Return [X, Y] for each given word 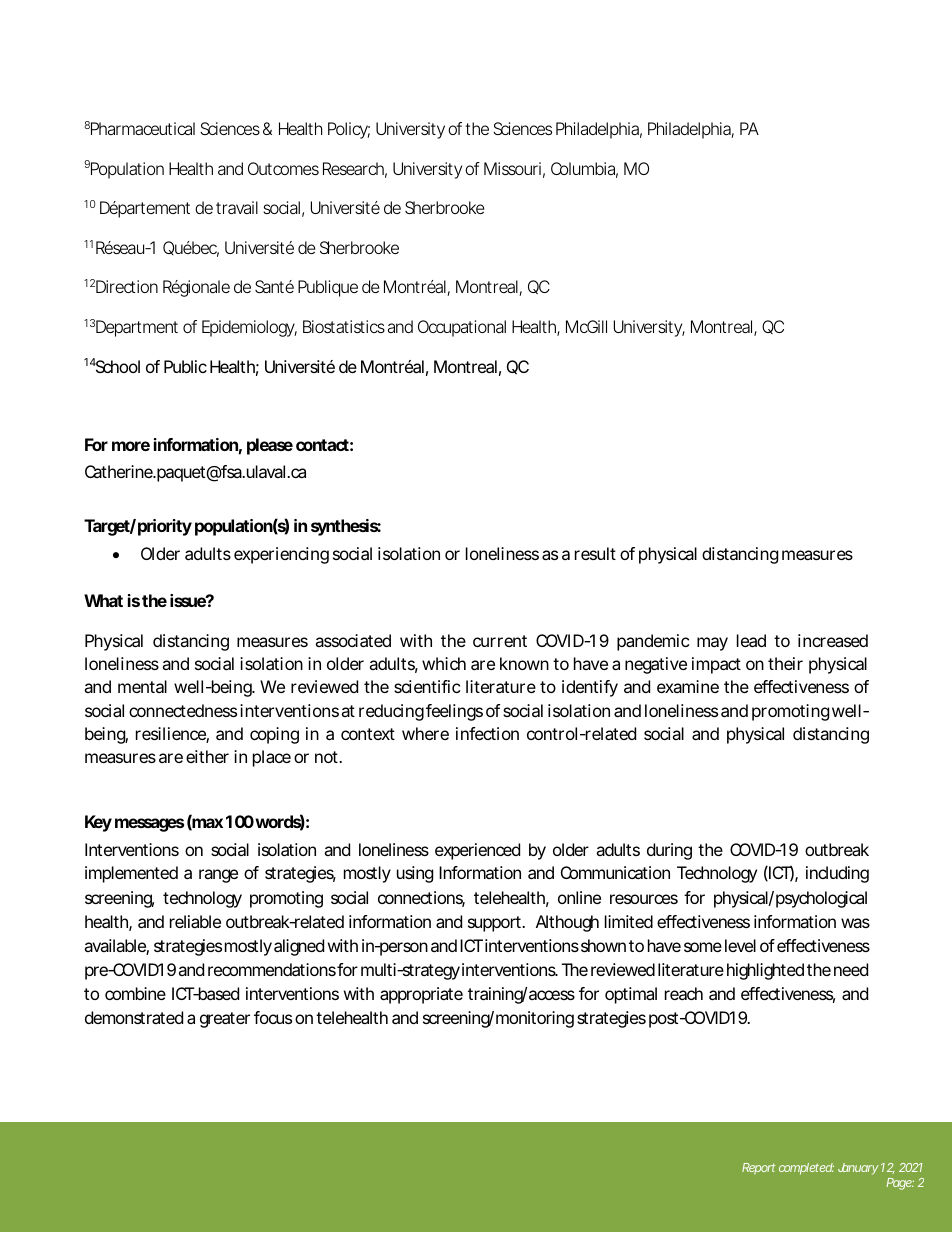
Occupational [462, 328]
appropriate [421, 995]
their [785, 663]
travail [237, 207]
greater [225, 1020]
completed [806, 1169]
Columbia [584, 170]
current [500, 641]
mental [142, 686]
